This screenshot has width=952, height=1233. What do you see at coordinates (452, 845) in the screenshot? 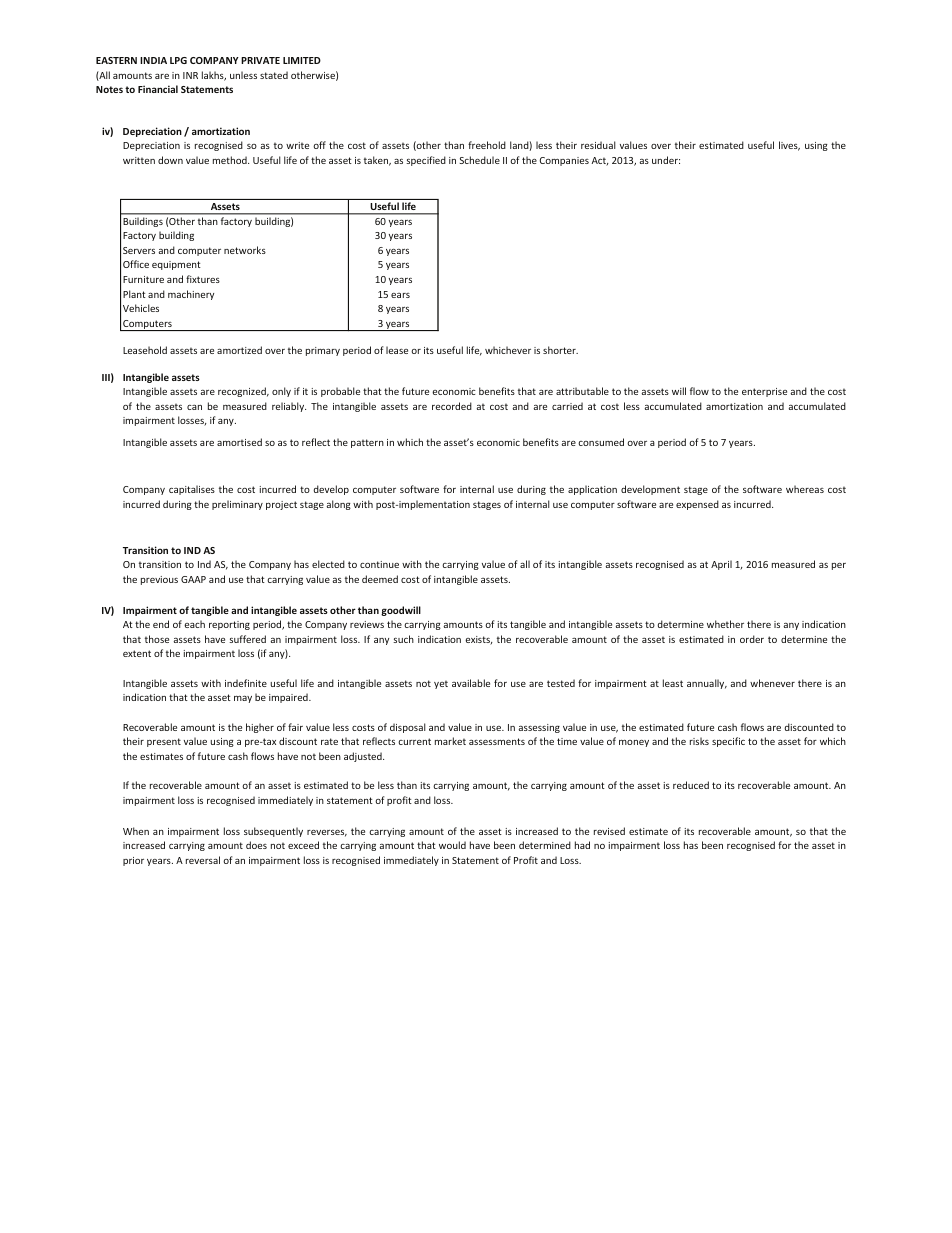
I see `would` at bounding box center [452, 845].
